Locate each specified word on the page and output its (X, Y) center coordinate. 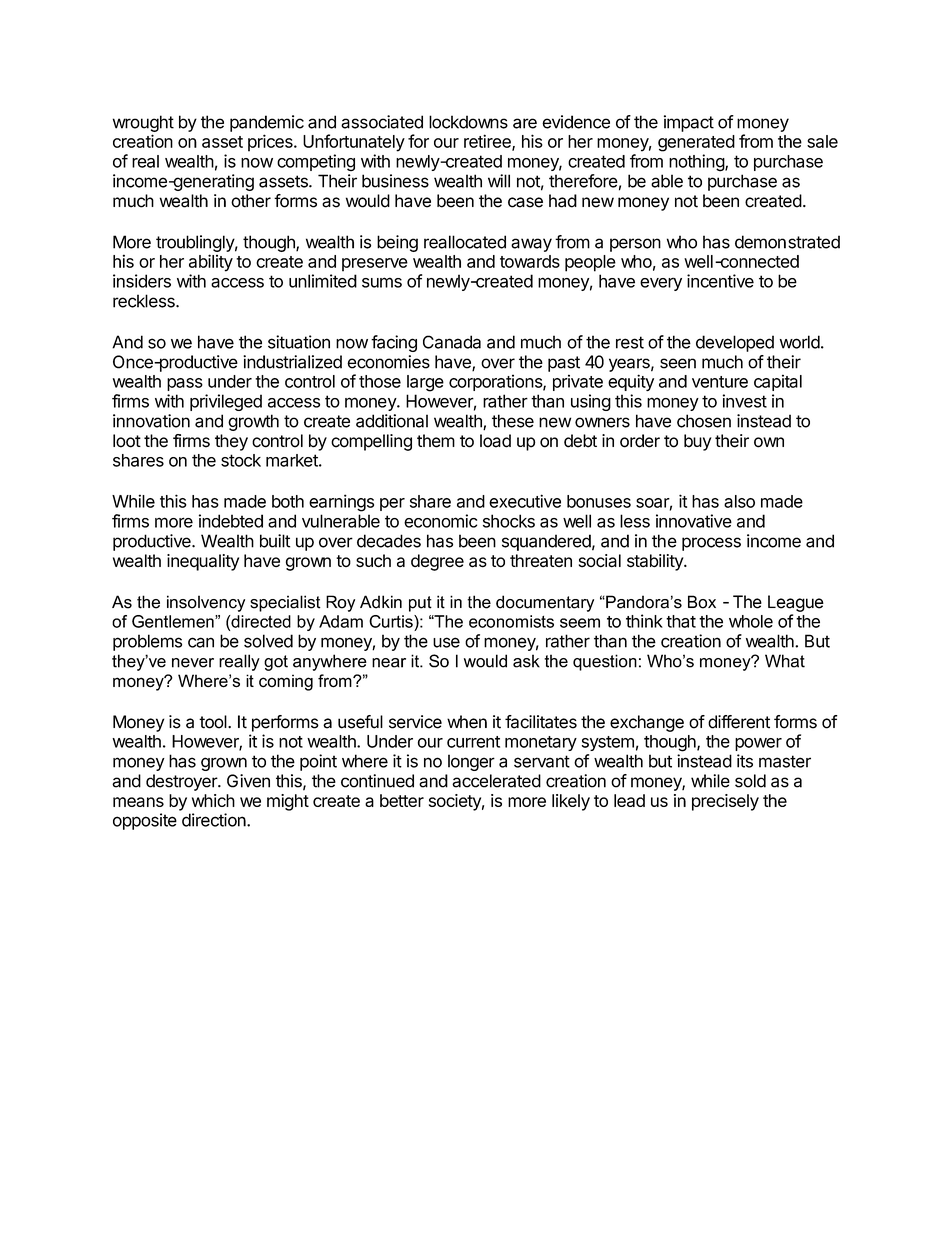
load (495, 441)
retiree (488, 142)
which (213, 800)
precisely (725, 802)
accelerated (496, 781)
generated (696, 143)
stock (241, 460)
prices (271, 143)
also (739, 501)
